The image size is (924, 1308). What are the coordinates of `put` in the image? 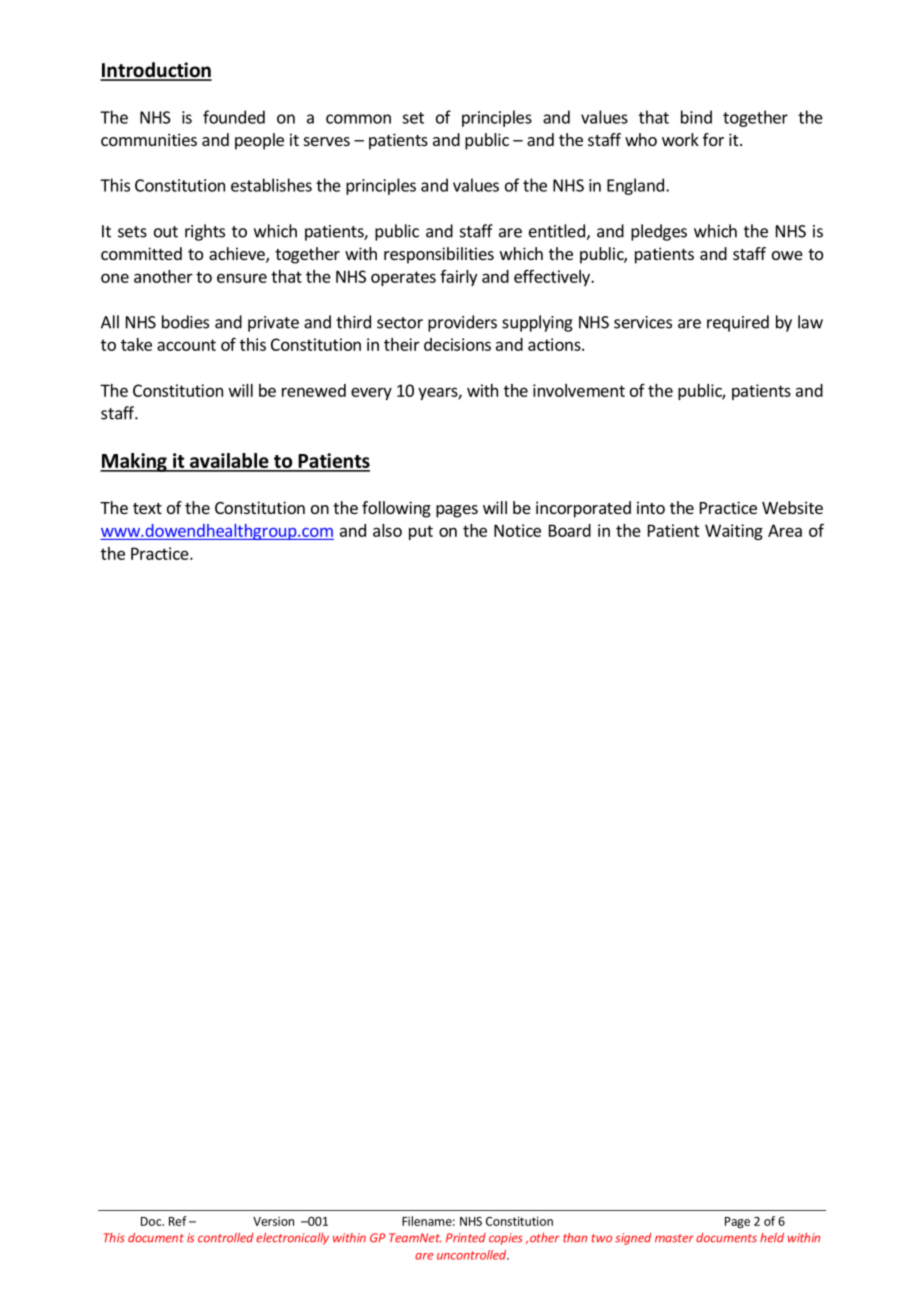 It's located at (421, 532).
